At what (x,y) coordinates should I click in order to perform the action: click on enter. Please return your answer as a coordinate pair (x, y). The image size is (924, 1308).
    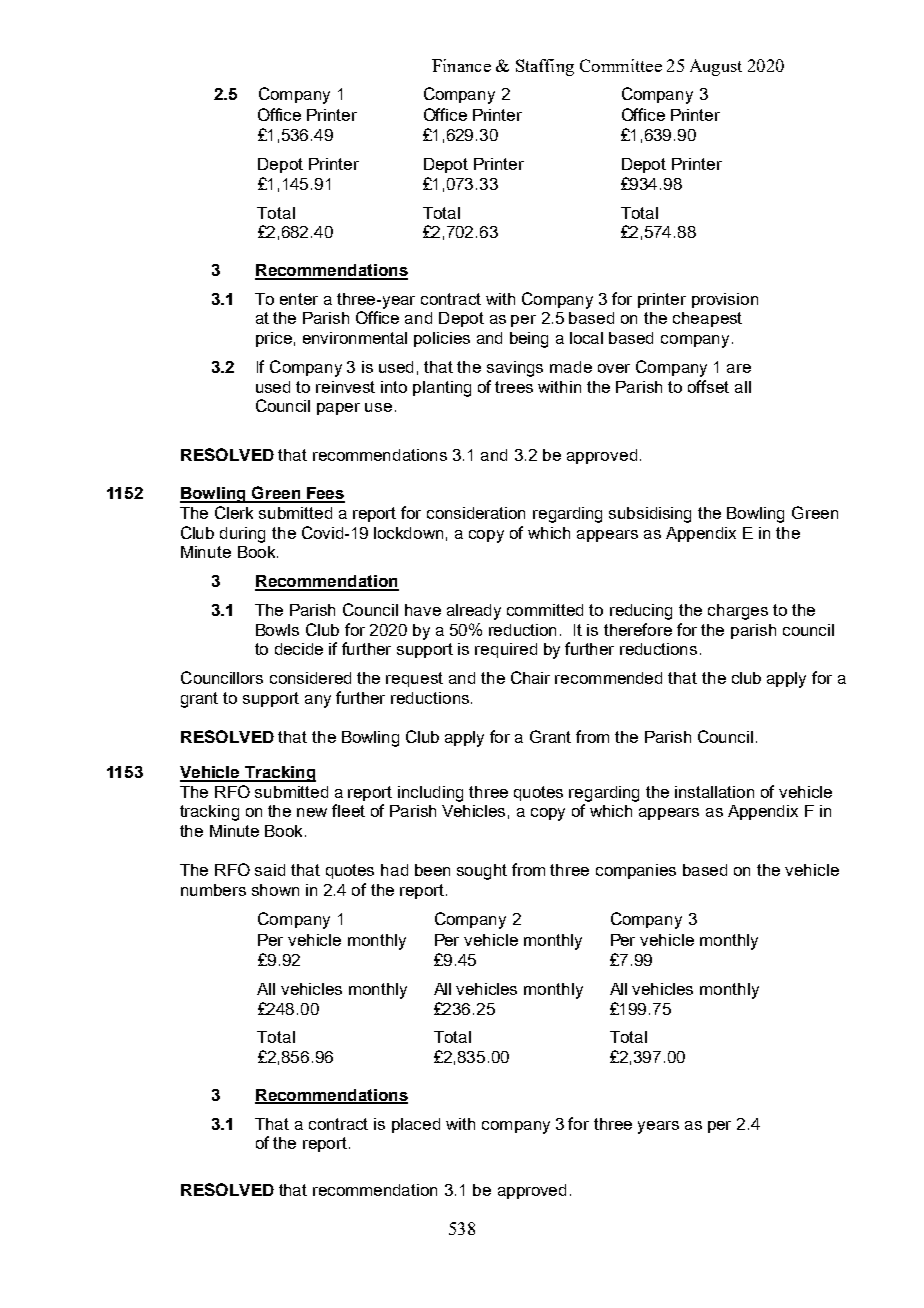
    Looking at the image, I should click on (299, 299).
